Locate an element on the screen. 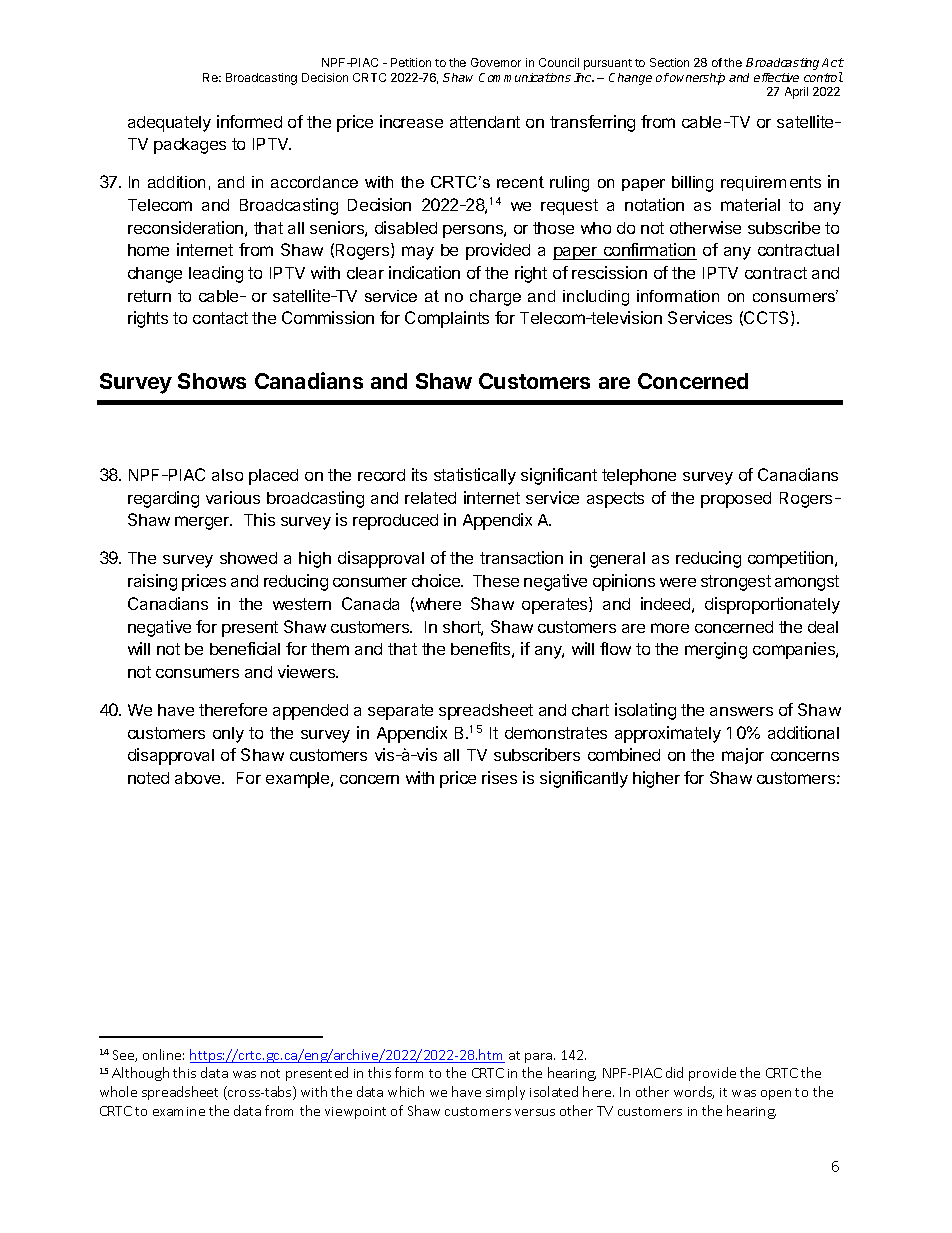 The image size is (952, 1233). rises is located at coordinates (499, 777).
